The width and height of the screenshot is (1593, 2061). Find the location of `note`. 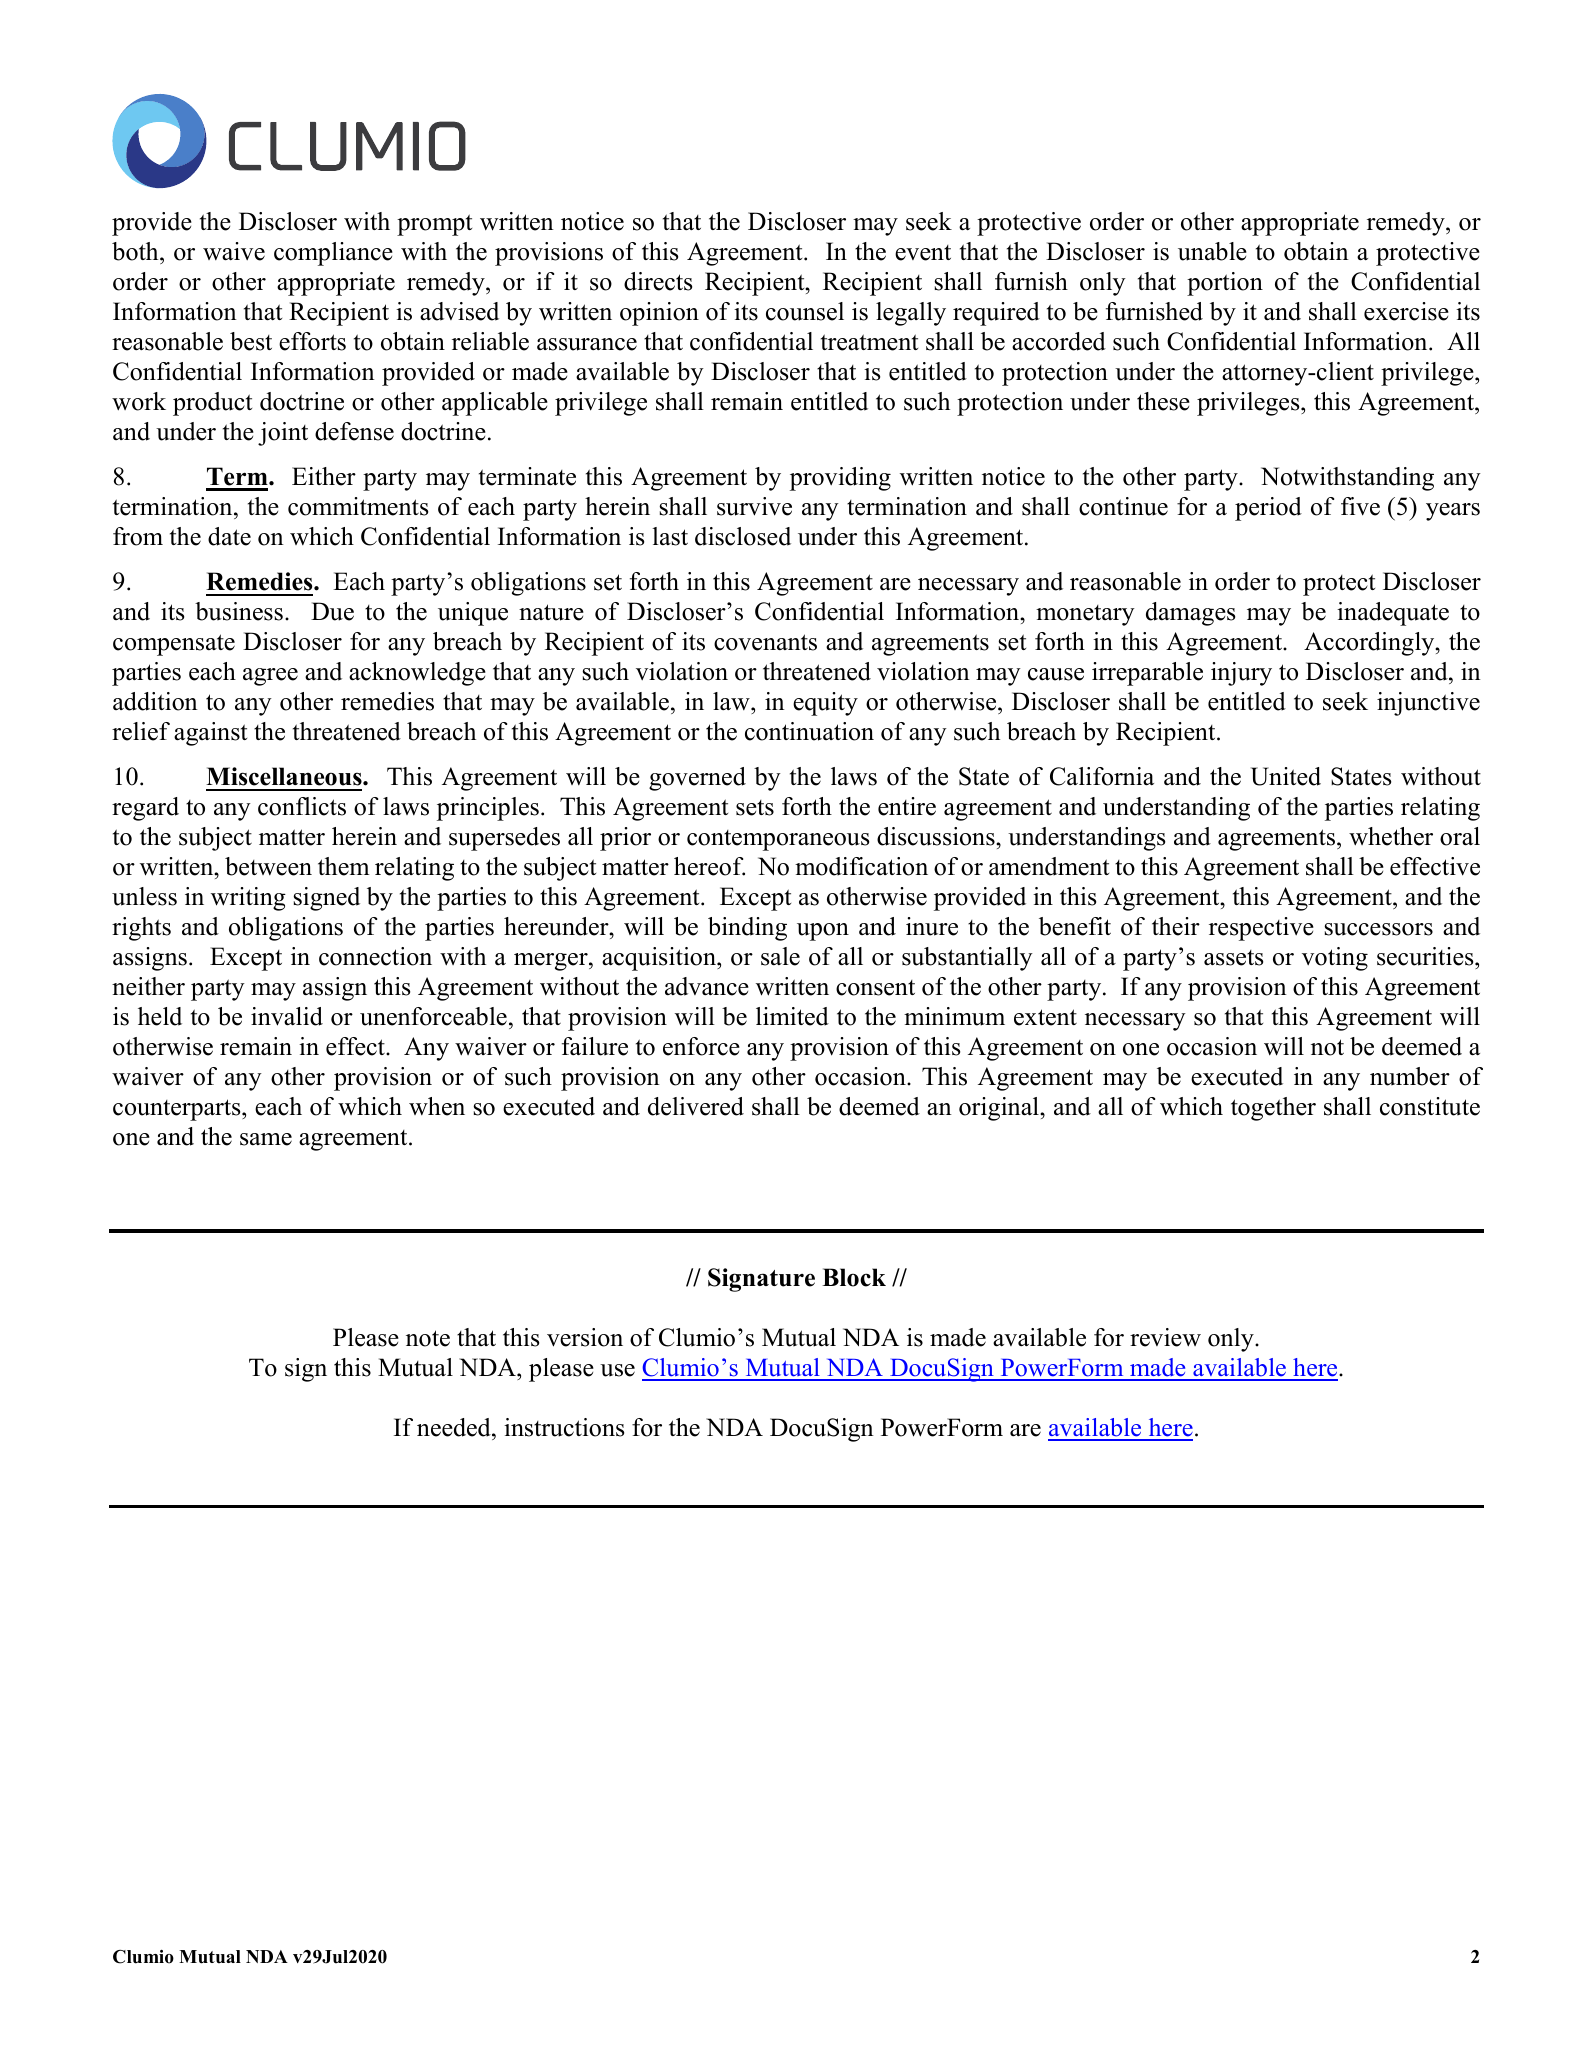

note is located at coordinates (428, 1338).
